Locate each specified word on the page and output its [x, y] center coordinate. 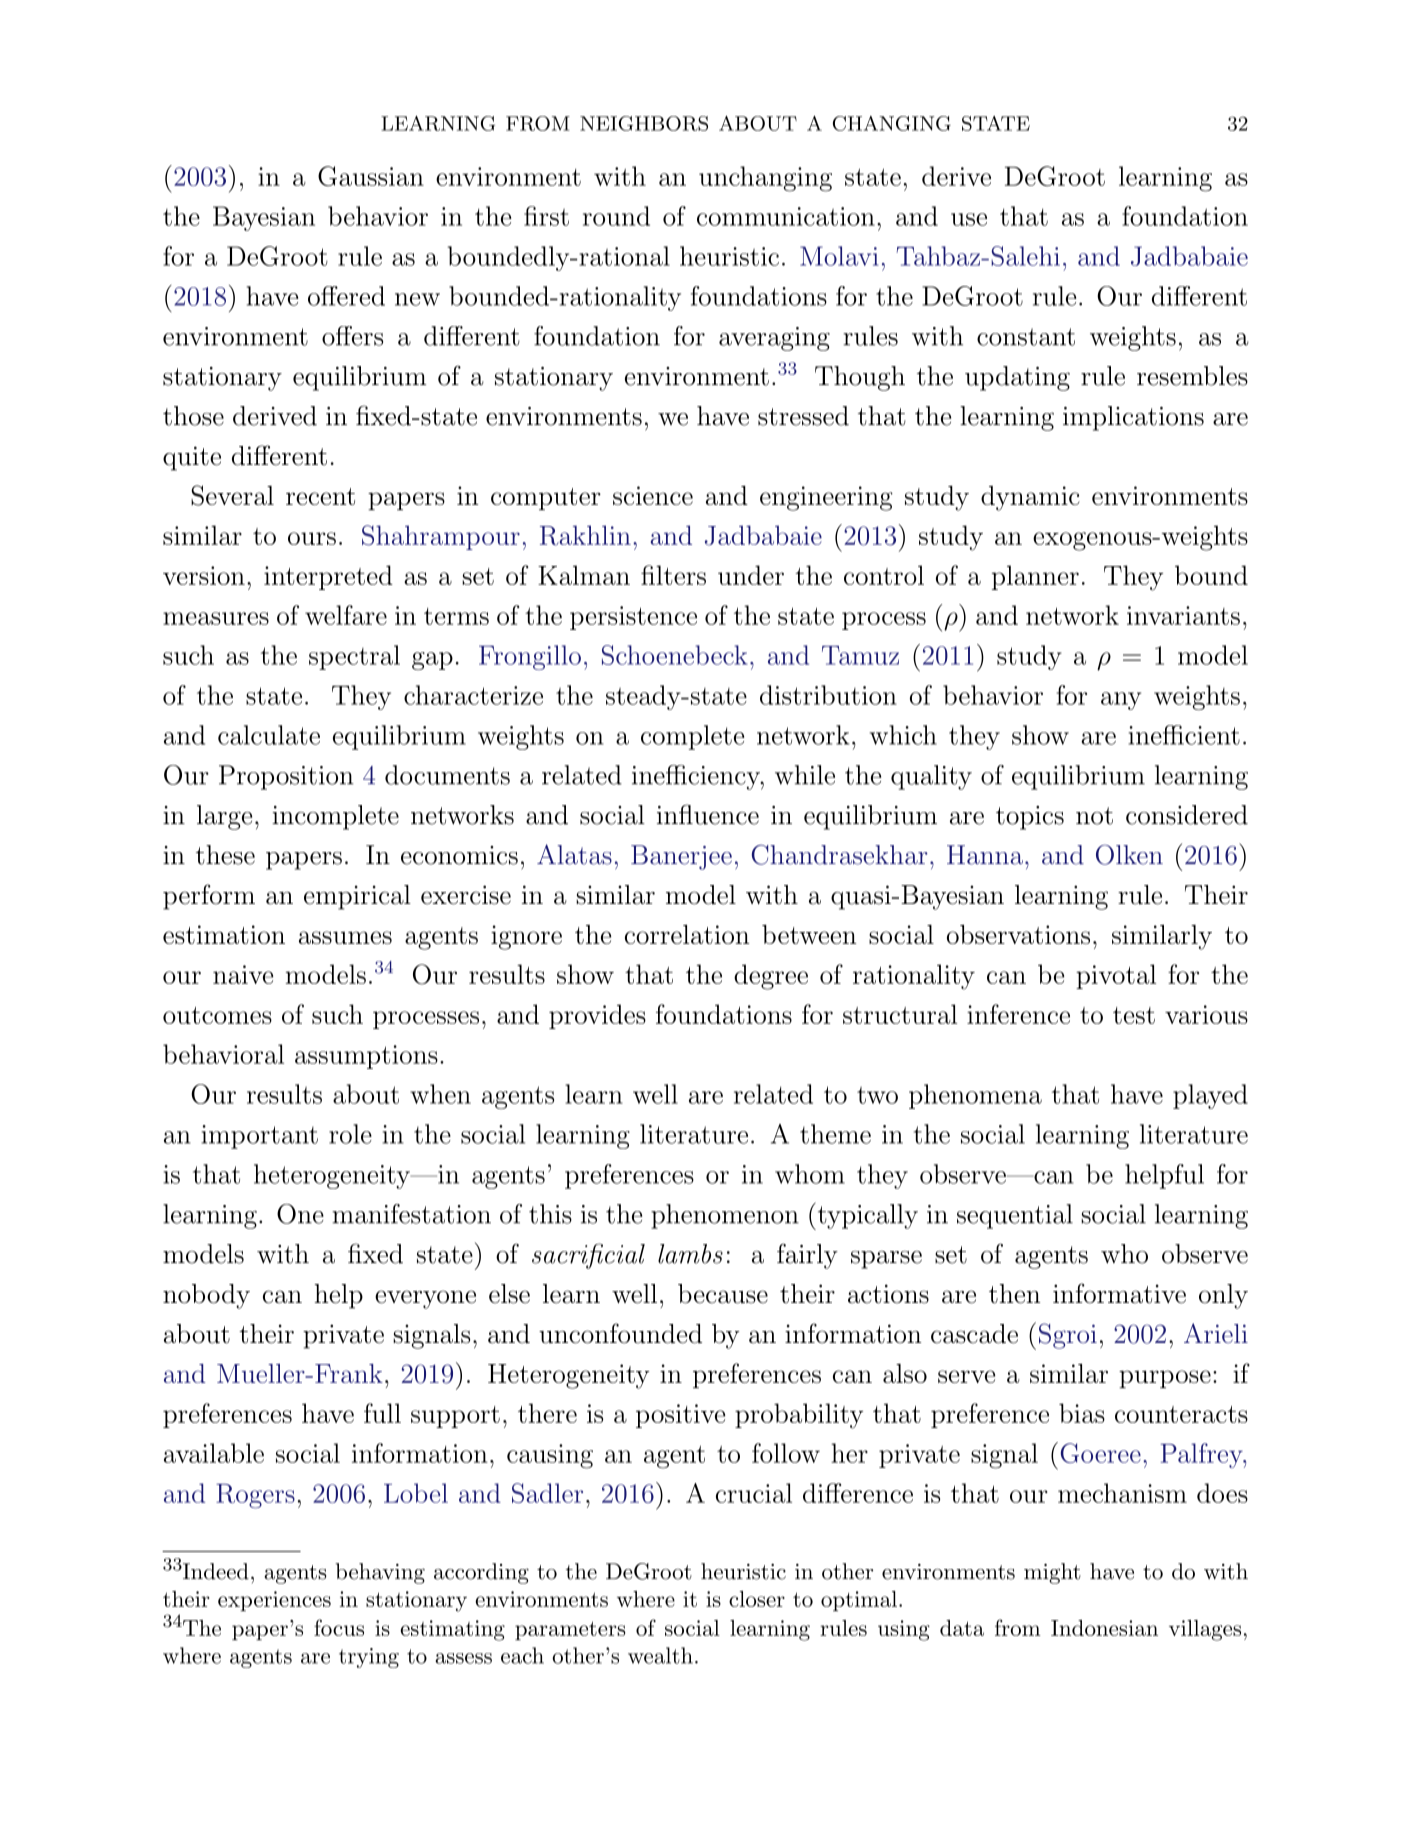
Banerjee [681, 857]
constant [1026, 337]
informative [1119, 1293]
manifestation [411, 1214]
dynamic [1030, 498]
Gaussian [371, 176]
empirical [357, 897]
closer [757, 1599]
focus [339, 1627]
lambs [690, 1254]
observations [1018, 934]
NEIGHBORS [644, 123]
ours [312, 538]
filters [673, 575]
